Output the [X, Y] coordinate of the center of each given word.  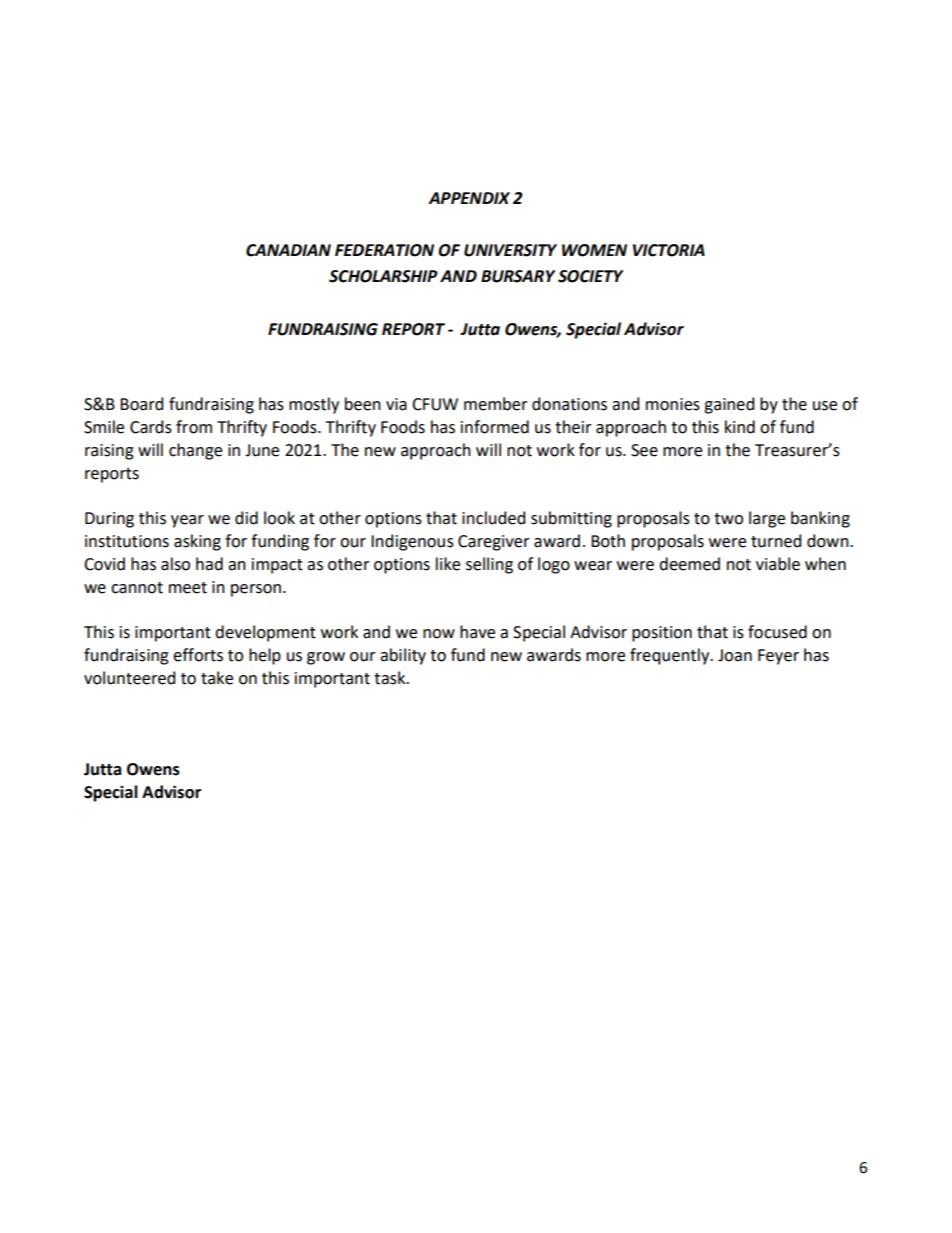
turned [776, 541]
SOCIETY [590, 276]
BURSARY [518, 276]
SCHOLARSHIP [383, 276]
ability [403, 656]
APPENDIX [469, 198]
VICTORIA [669, 250]
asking [197, 542]
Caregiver [494, 543]
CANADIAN [288, 250]
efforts [198, 655]
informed [495, 427]
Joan [735, 655]
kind [740, 427]
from [194, 427]
